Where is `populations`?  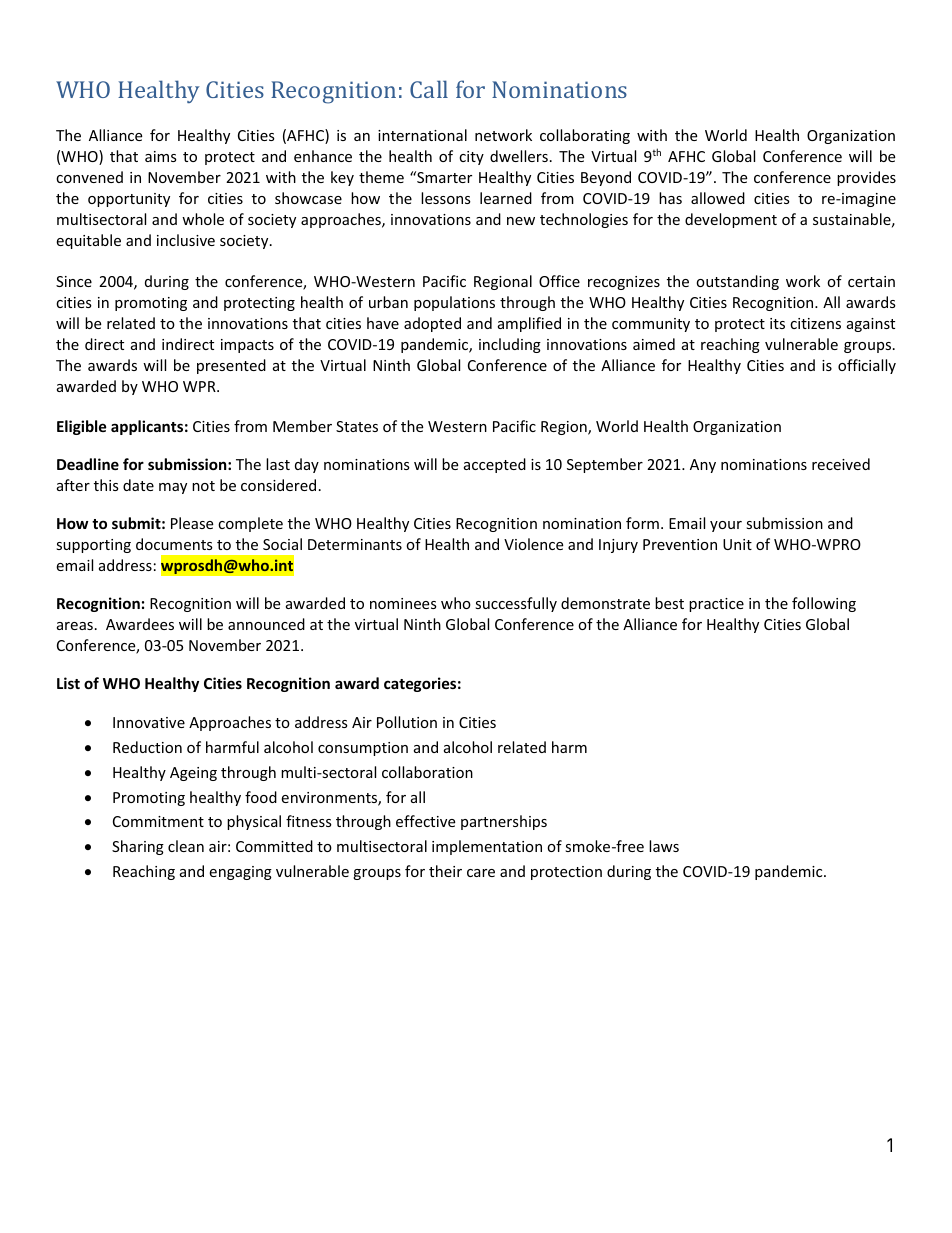 populations is located at coordinates (454, 303).
